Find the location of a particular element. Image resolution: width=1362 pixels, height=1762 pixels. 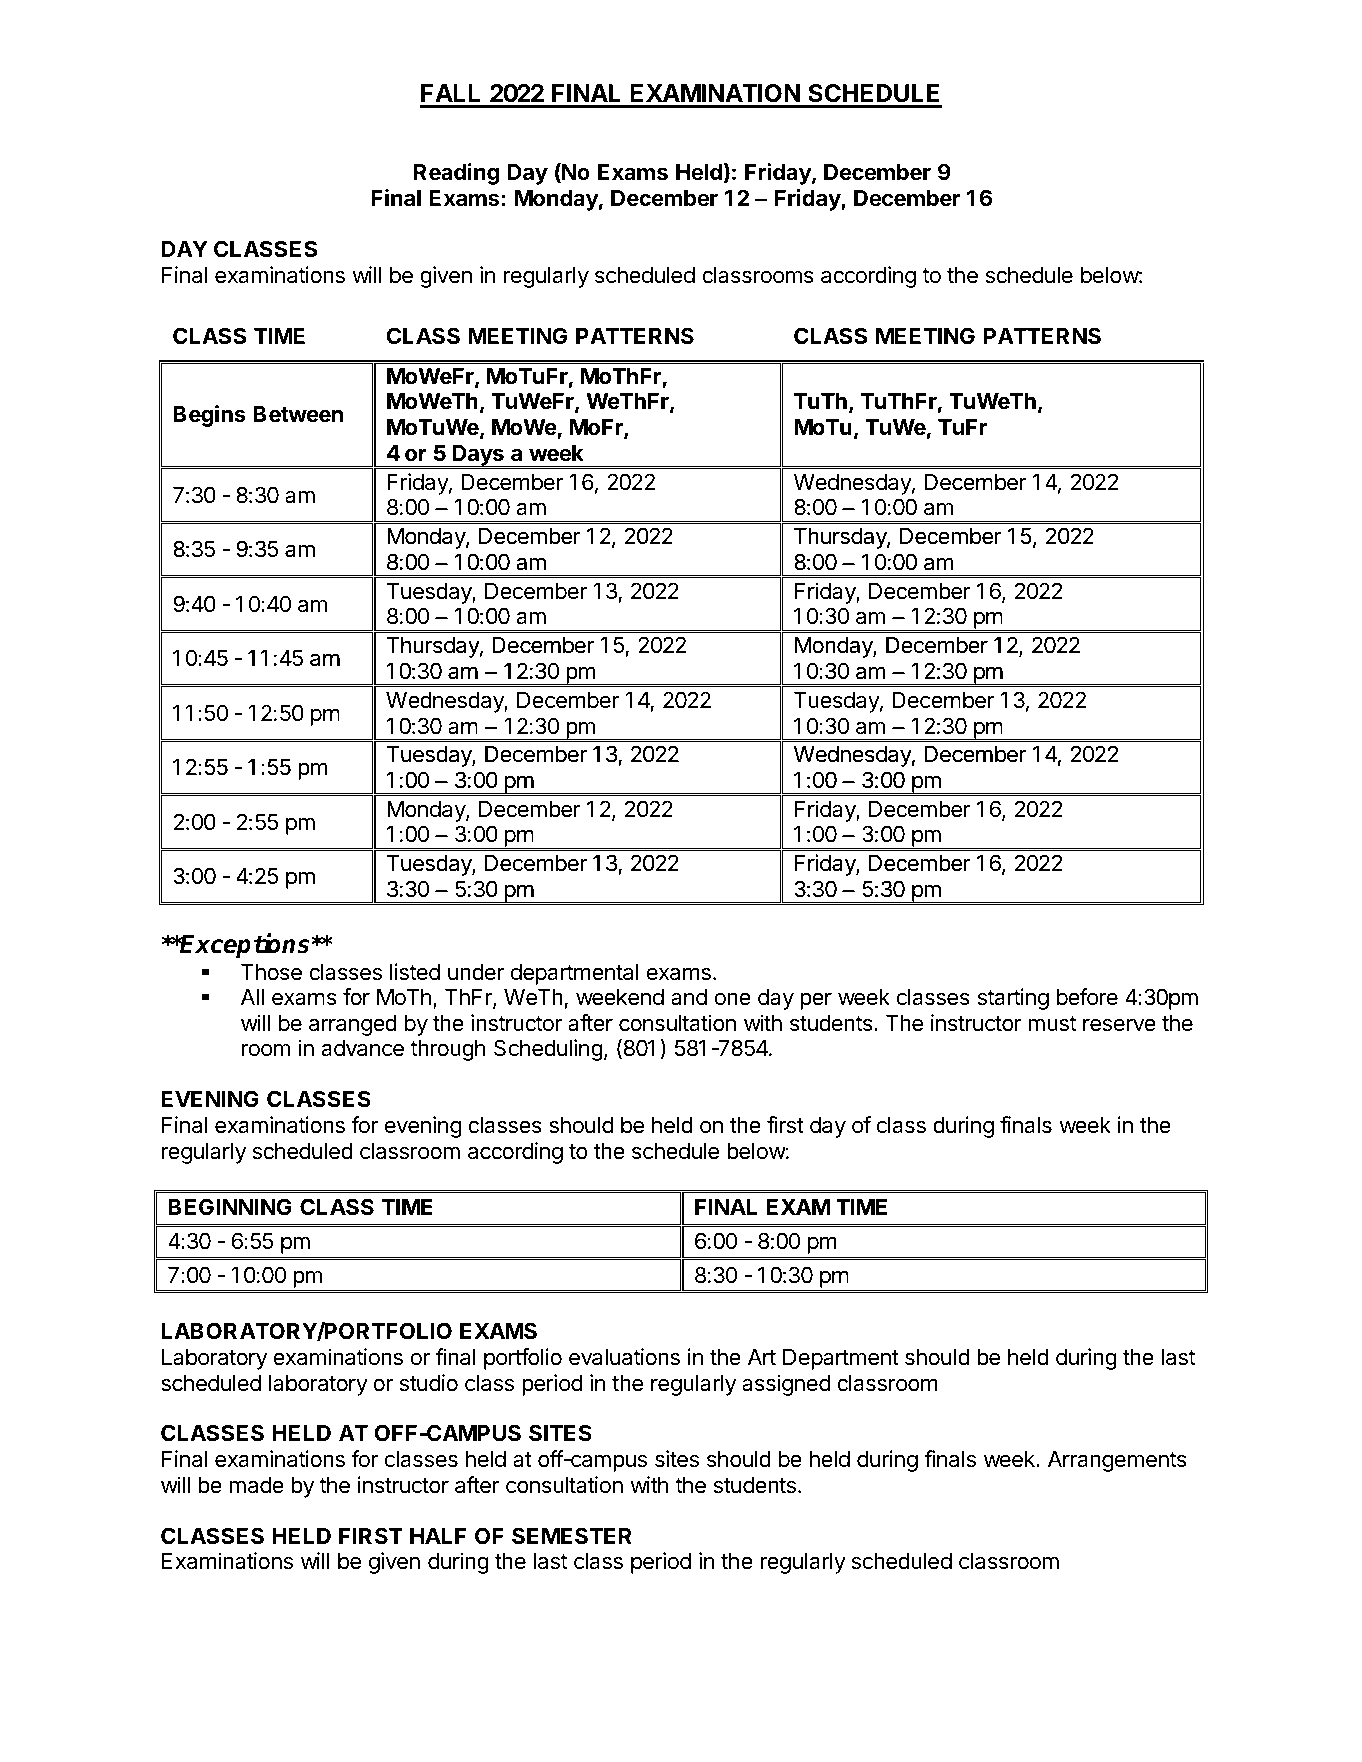

under is located at coordinates (476, 972).
